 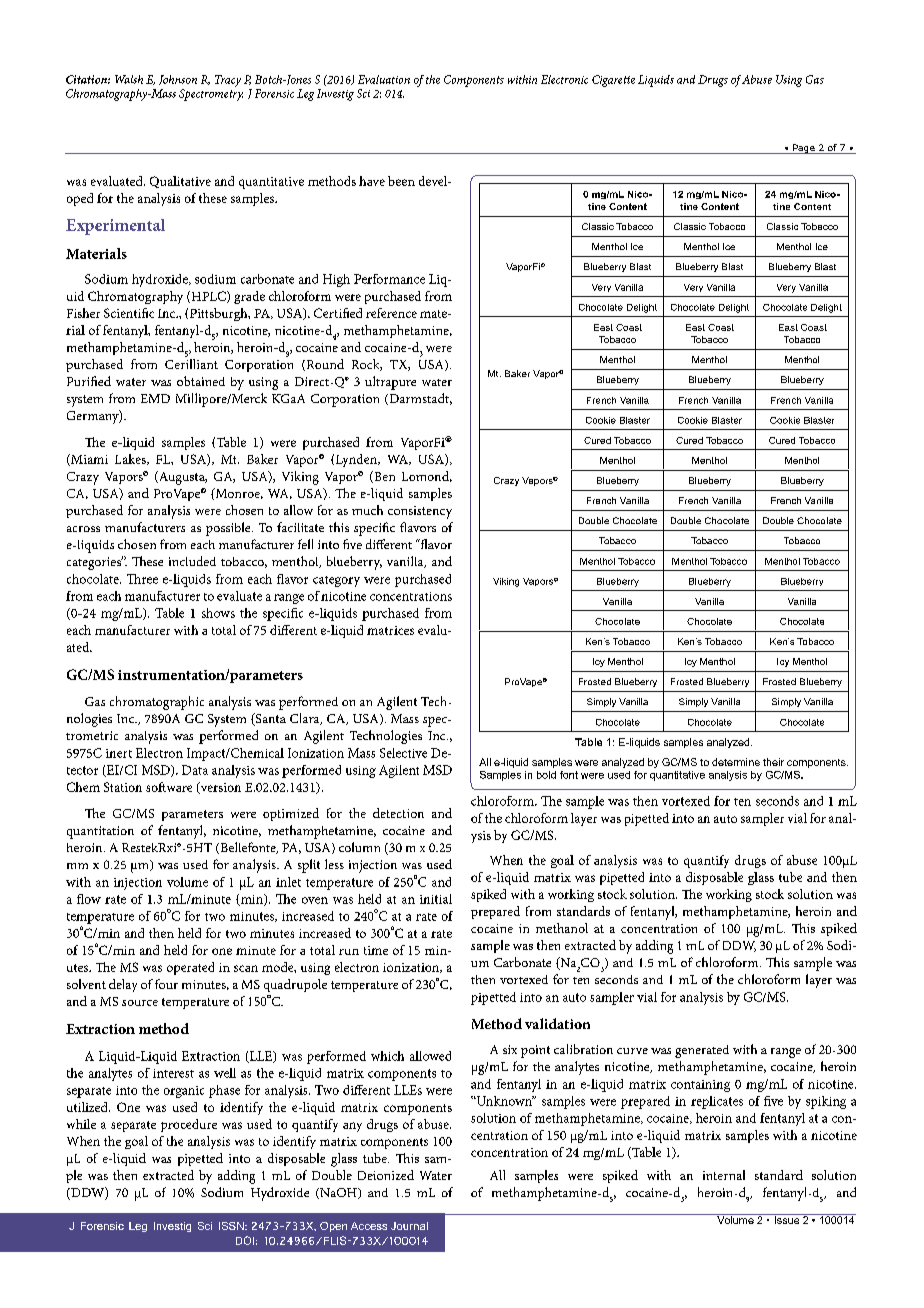 What do you see at coordinates (401, 181) in the screenshot?
I see `been` at bounding box center [401, 181].
